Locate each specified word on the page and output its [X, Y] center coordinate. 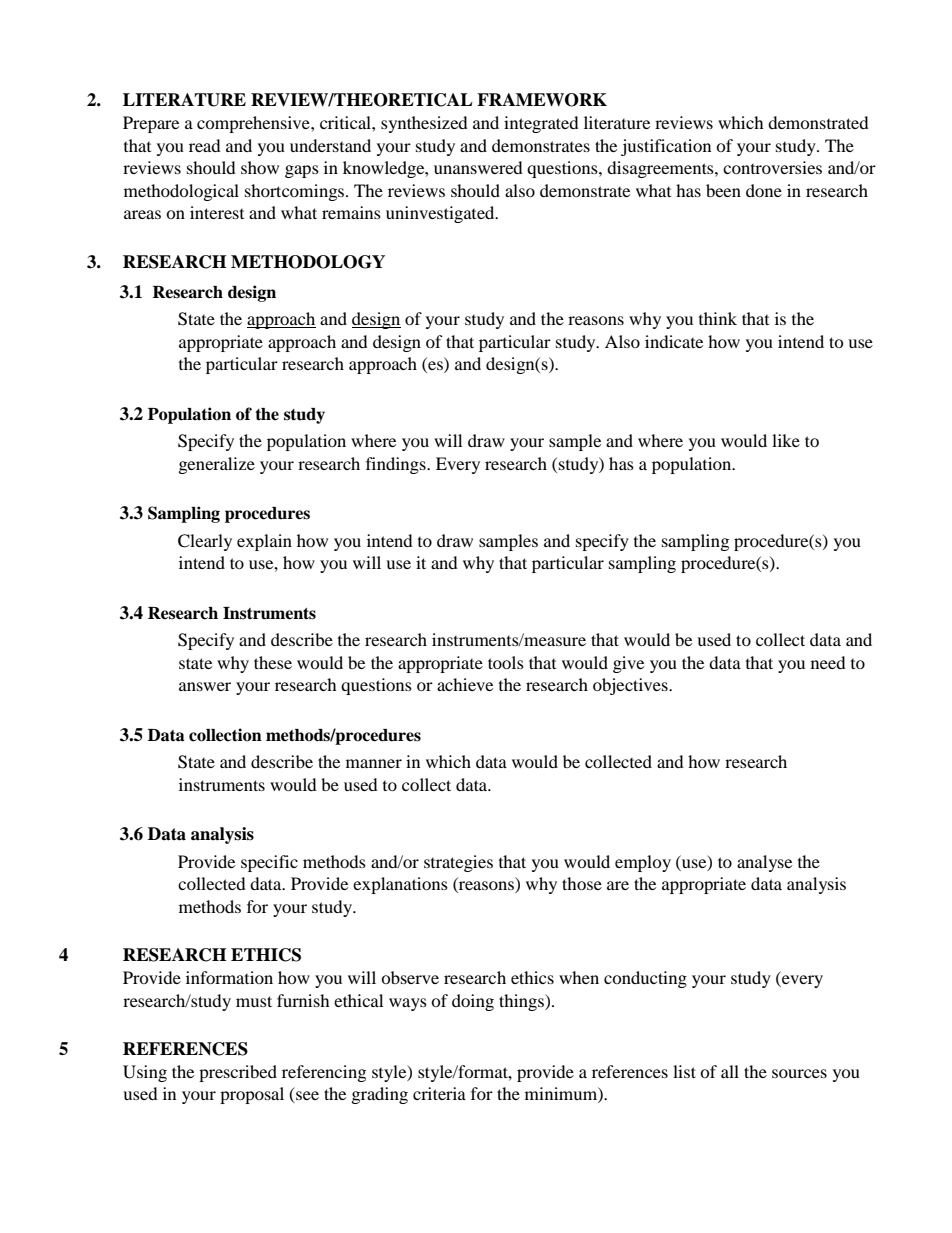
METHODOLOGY [308, 262]
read [205, 145]
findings [397, 465]
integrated [541, 124]
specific [269, 863]
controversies [772, 167]
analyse [764, 863]
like [786, 440]
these [273, 662]
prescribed [238, 1073]
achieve [465, 684]
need [828, 662]
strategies [458, 863]
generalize [217, 465]
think [718, 318]
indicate [674, 341]
